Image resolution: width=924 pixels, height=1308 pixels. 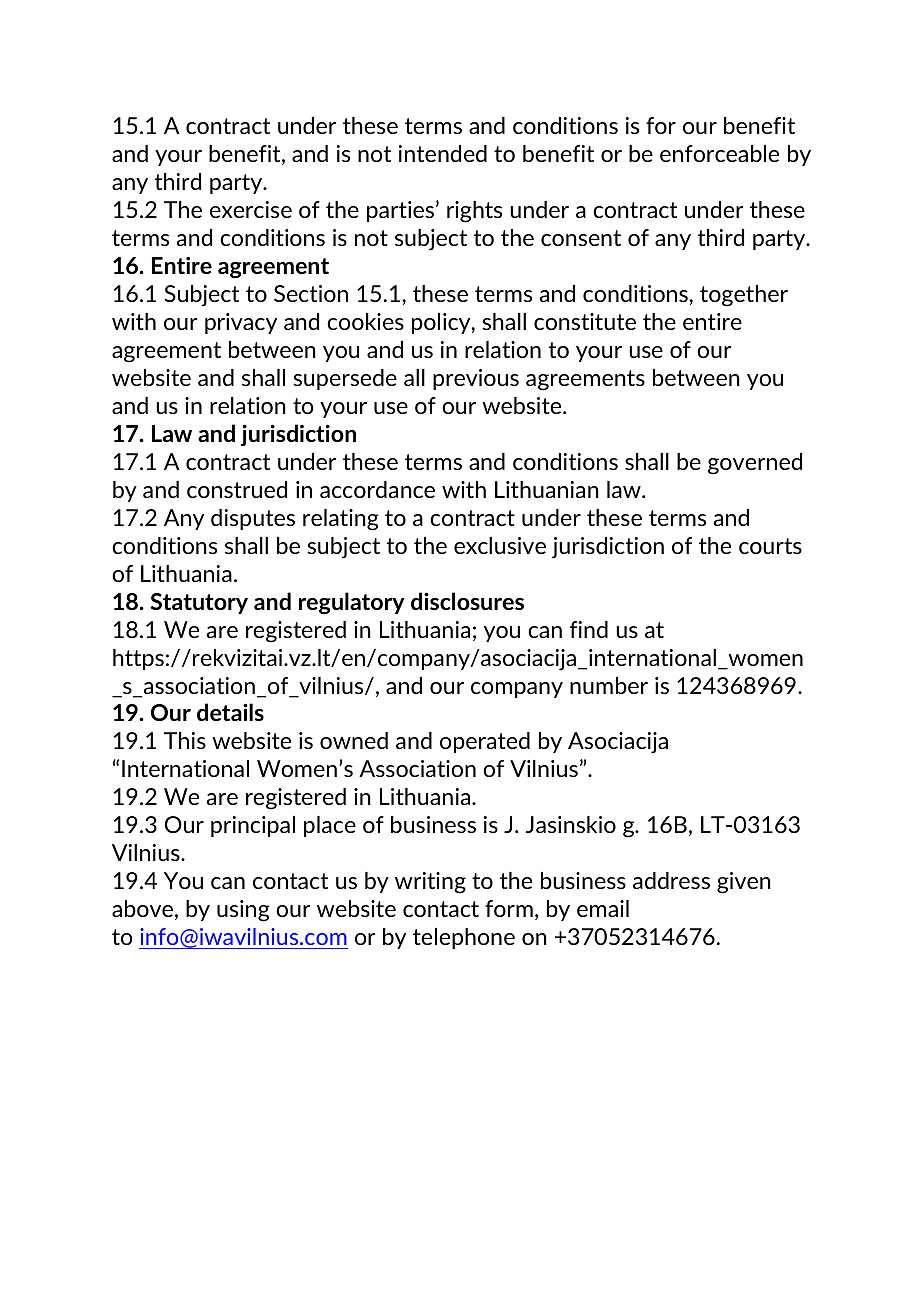 What do you see at coordinates (467, 601) in the screenshot?
I see `disclosures` at bounding box center [467, 601].
